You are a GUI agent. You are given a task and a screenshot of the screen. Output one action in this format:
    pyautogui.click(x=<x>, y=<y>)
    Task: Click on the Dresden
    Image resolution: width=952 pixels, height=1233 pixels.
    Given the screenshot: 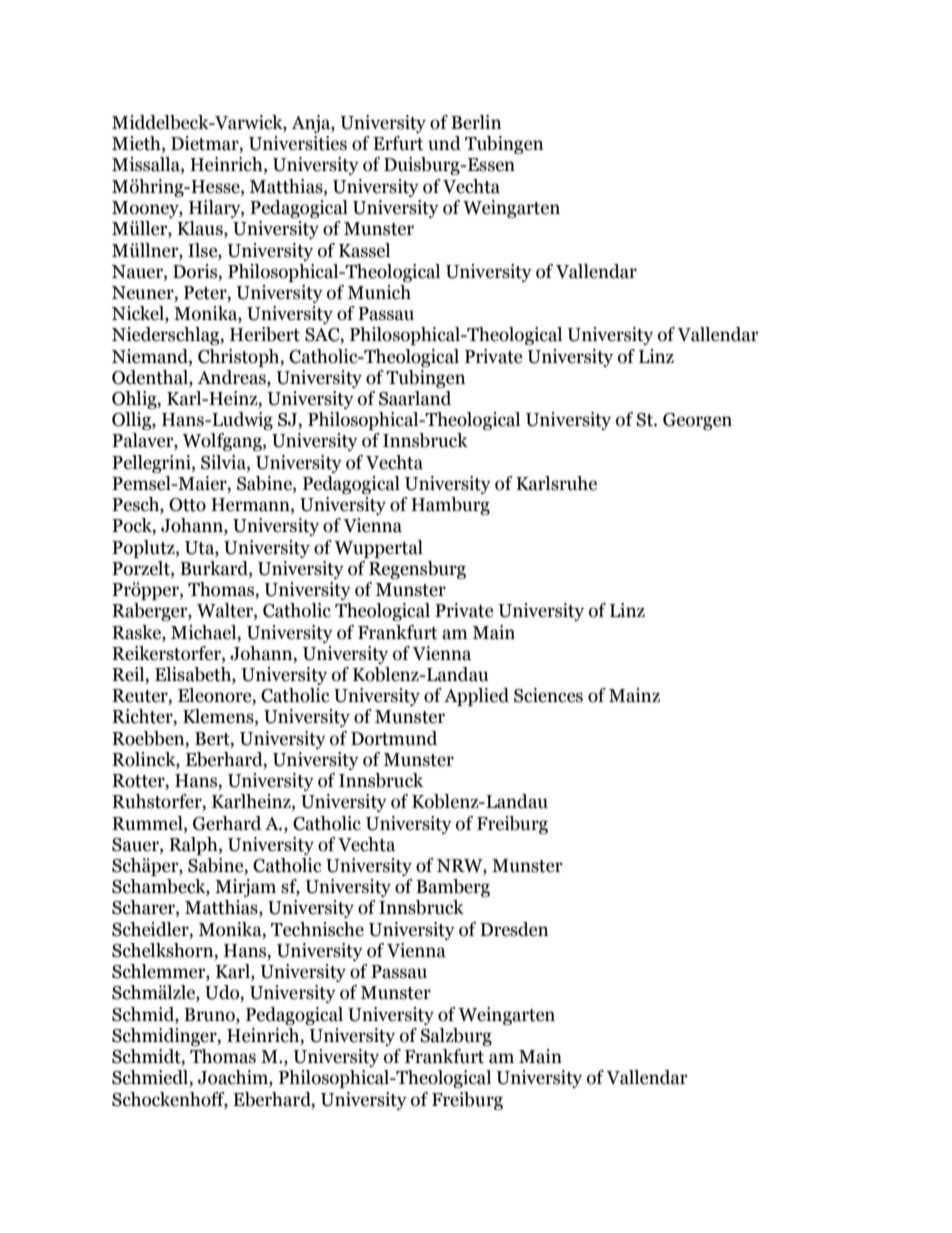 What is the action you would take?
    pyautogui.click(x=514, y=929)
